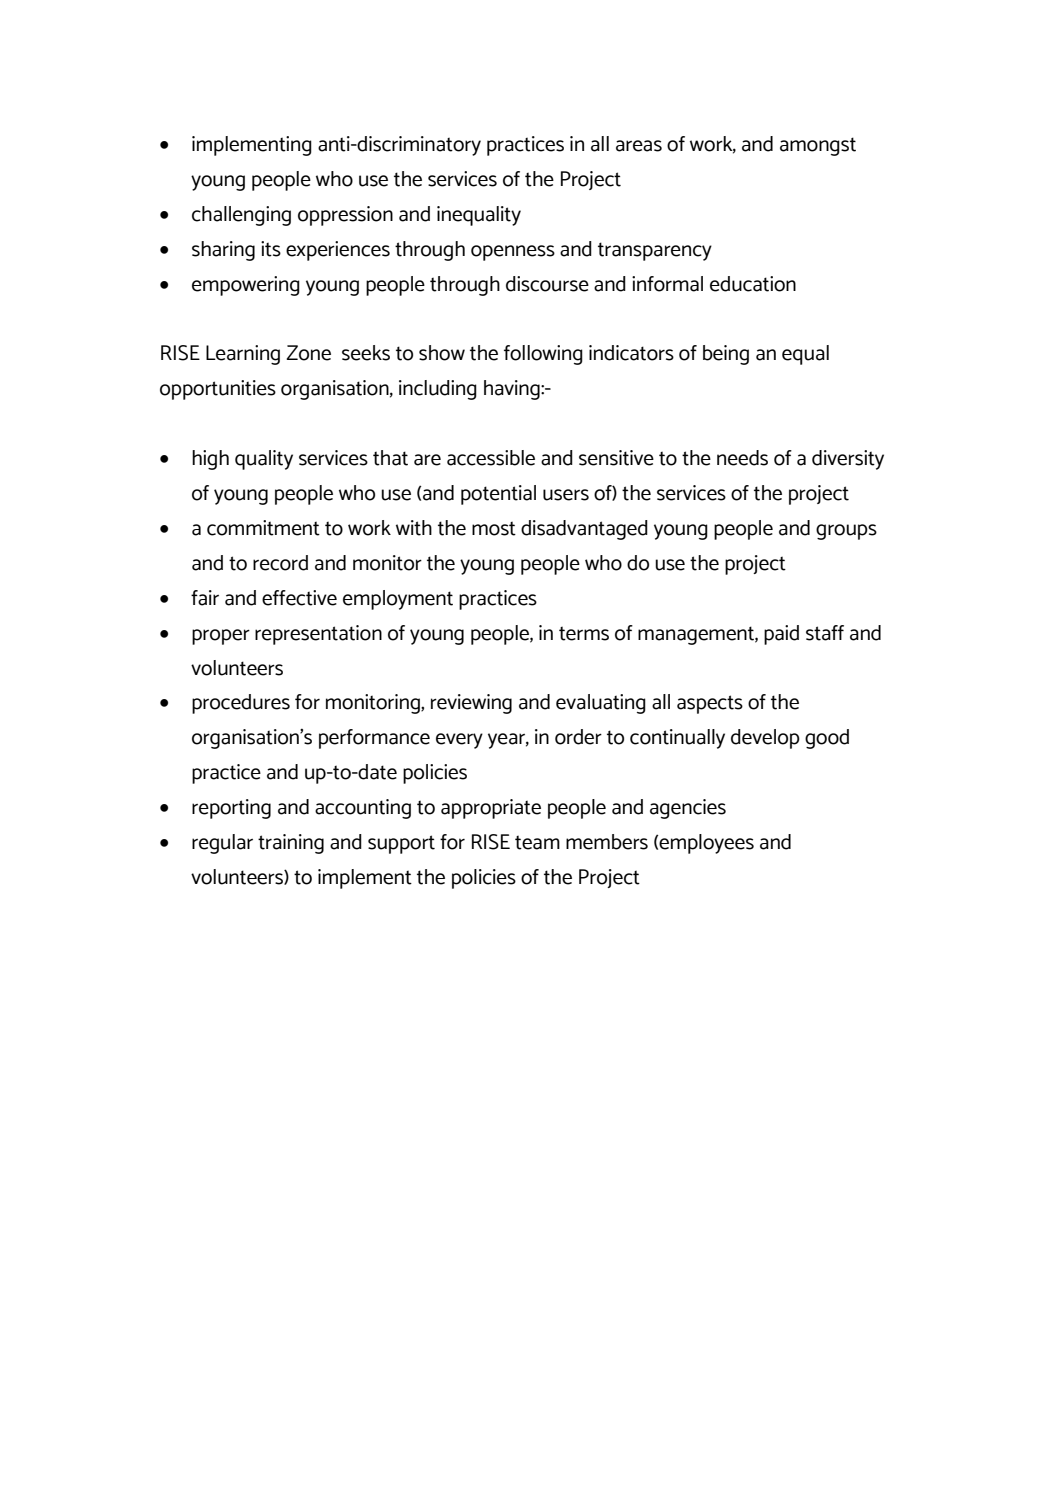 The width and height of the page is (1055, 1493). I want to click on procedures, so click(241, 704).
